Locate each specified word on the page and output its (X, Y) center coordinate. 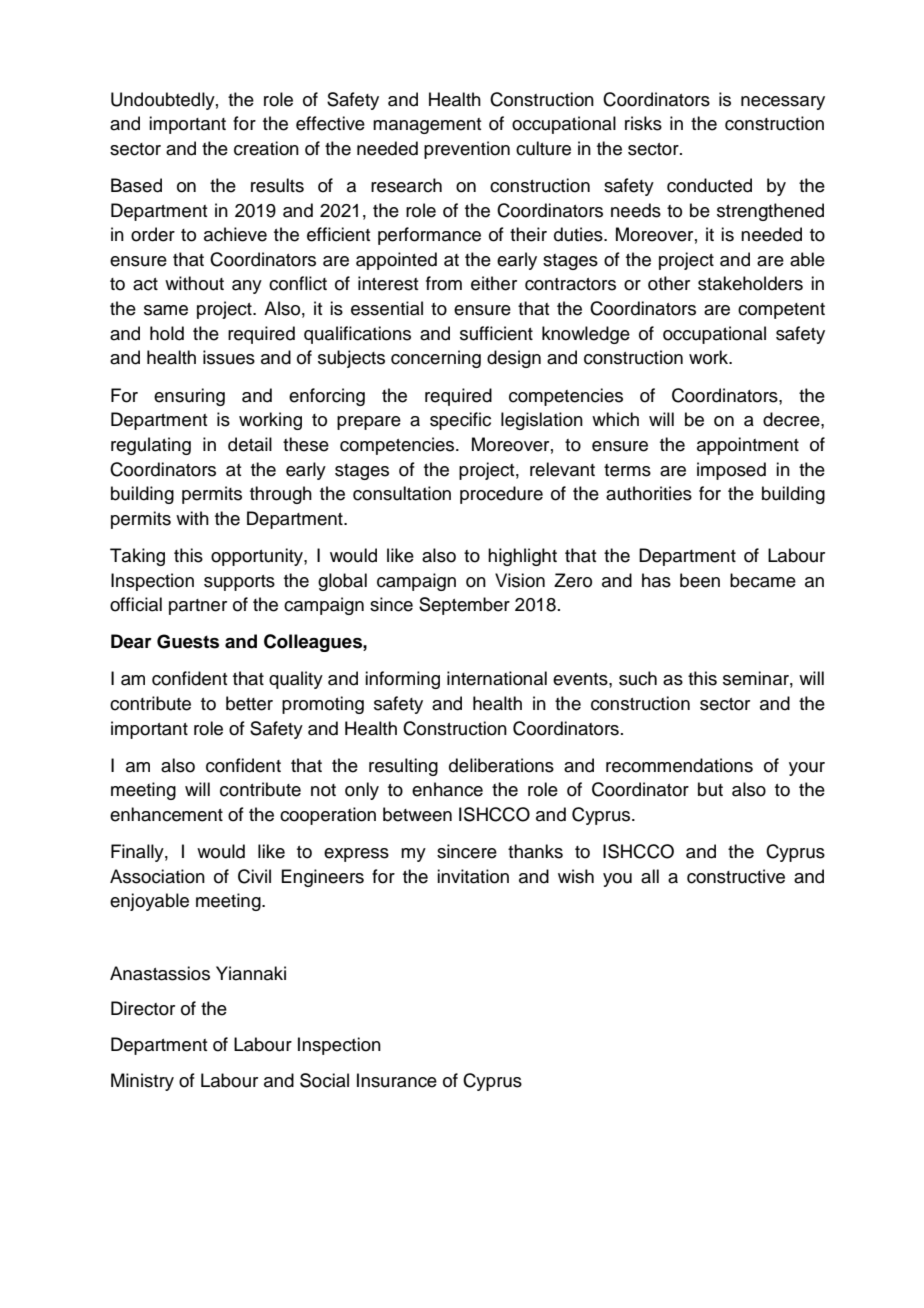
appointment (748, 446)
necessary (783, 103)
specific (460, 421)
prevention (467, 150)
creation (266, 148)
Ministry (142, 1082)
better (249, 703)
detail (250, 444)
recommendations (679, 765)
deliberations (501, 765)
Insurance (397, 1080)
